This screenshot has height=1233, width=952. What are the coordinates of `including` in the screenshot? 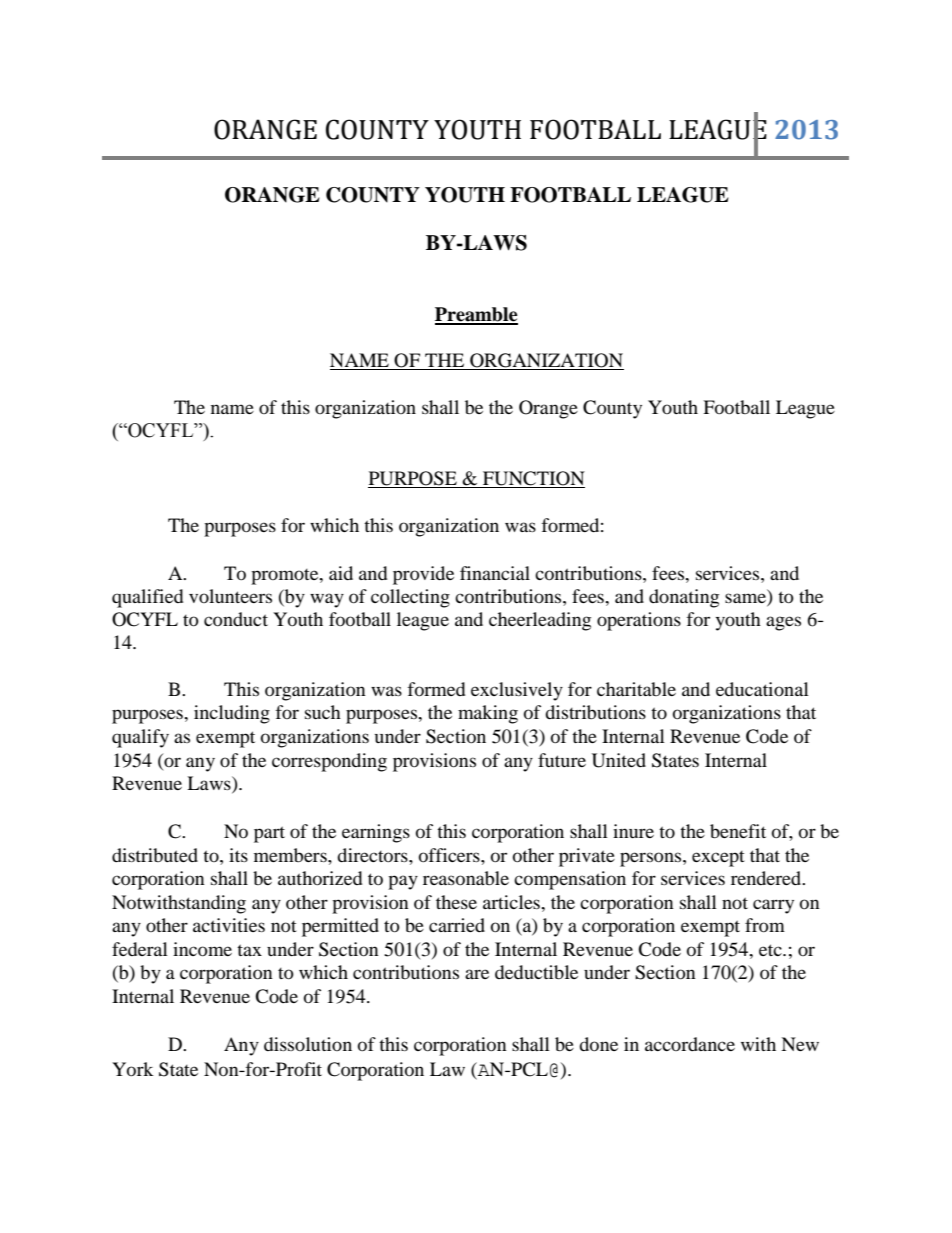 It's located at (232, 714).
